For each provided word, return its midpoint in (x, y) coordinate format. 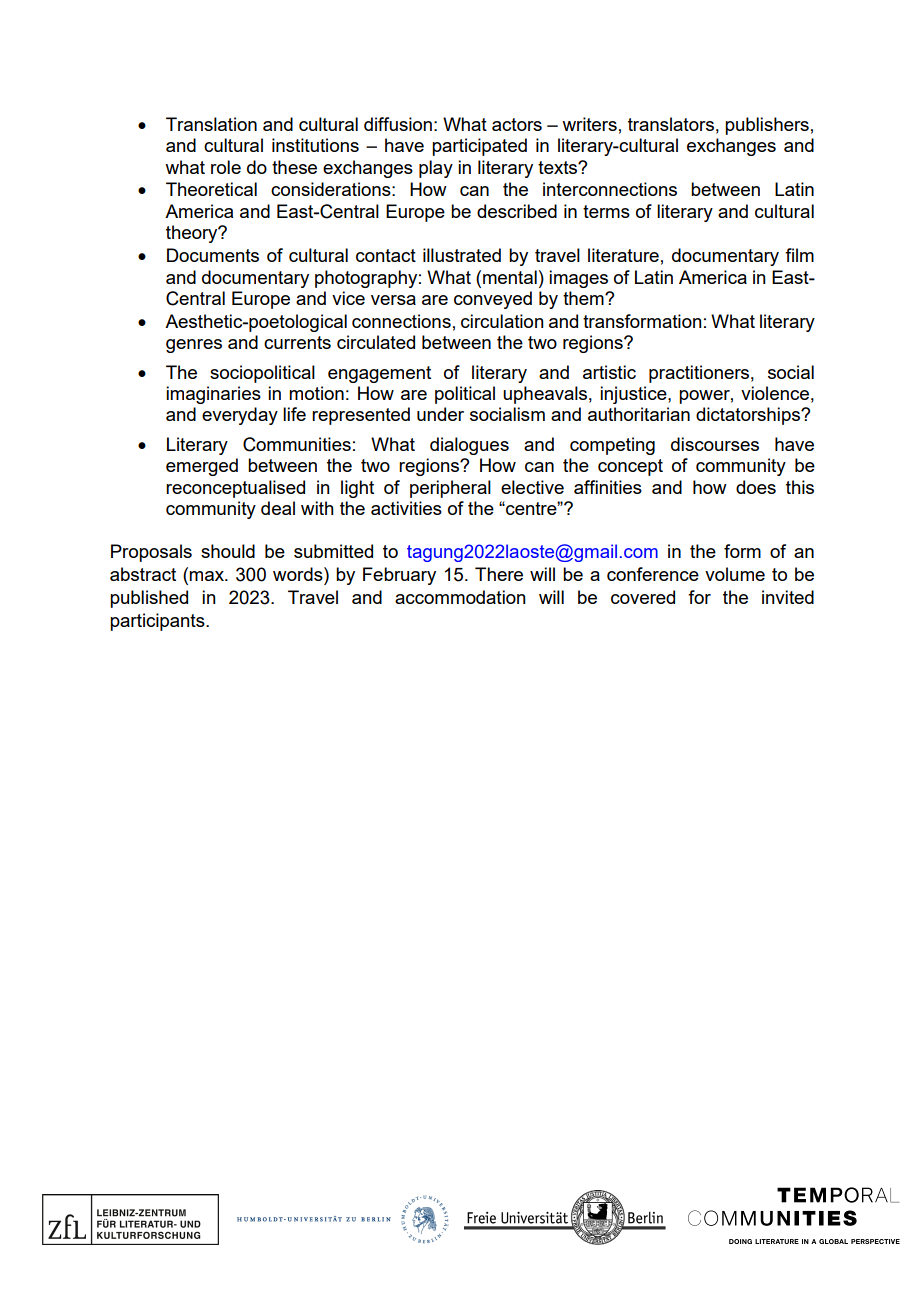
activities (406, 508)
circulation (502, 321)
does (756, 487)
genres (194, 346)
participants (158, 622)
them (584, 298)
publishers (767, 126)
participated (479, 147)
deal (278, 508)
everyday (240, 416)
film (799, 255)
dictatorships (749, 416)
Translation (211, 124)
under (440, 414)
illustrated (462, 255)
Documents (213, 255)
